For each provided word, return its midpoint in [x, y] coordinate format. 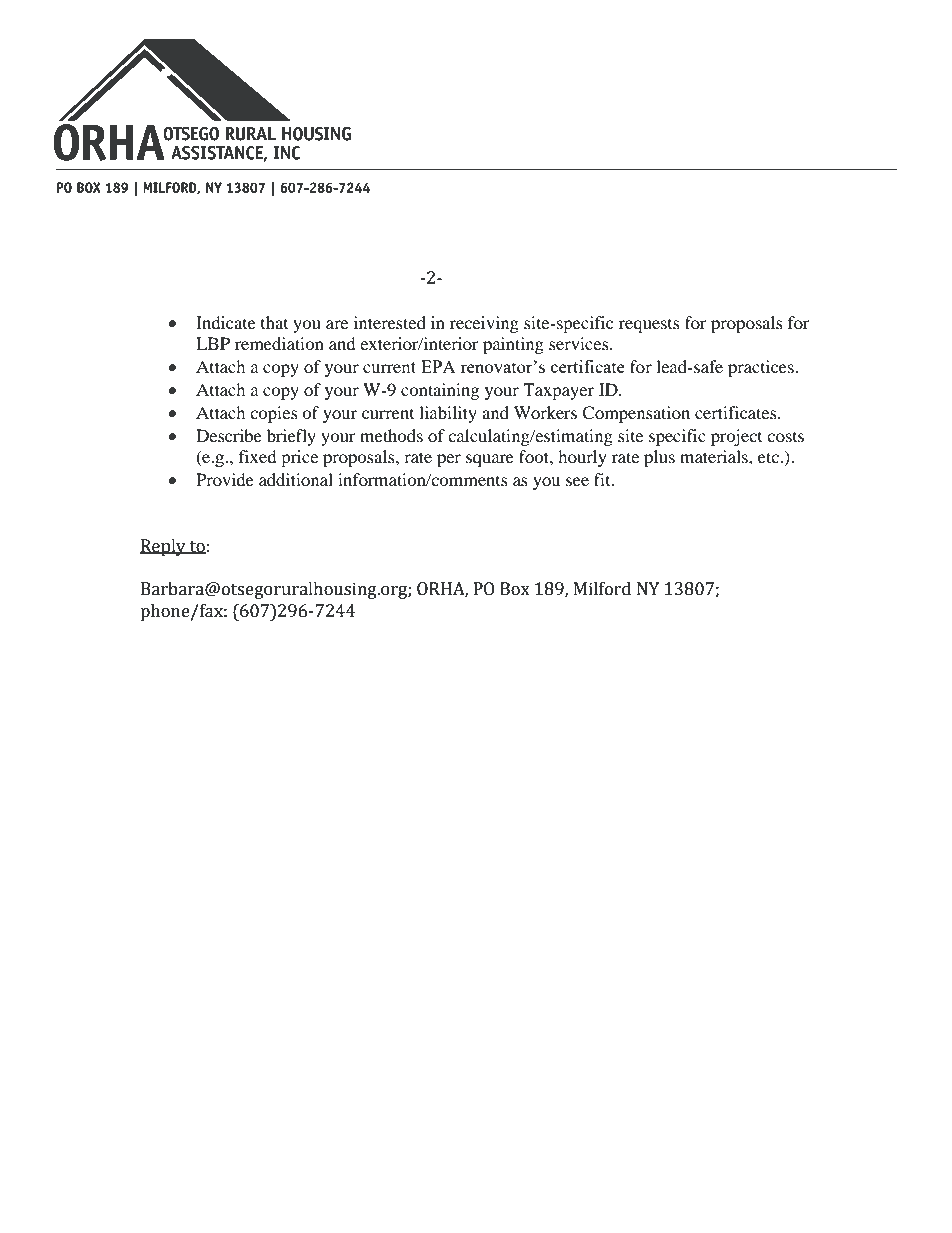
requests [649, 326]
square [490, 460]
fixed [258, 456]
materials [715, 456]
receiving [484, 324]
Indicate [226, 322]
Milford [602, 589]
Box [515, 589]
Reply [164, 547]
